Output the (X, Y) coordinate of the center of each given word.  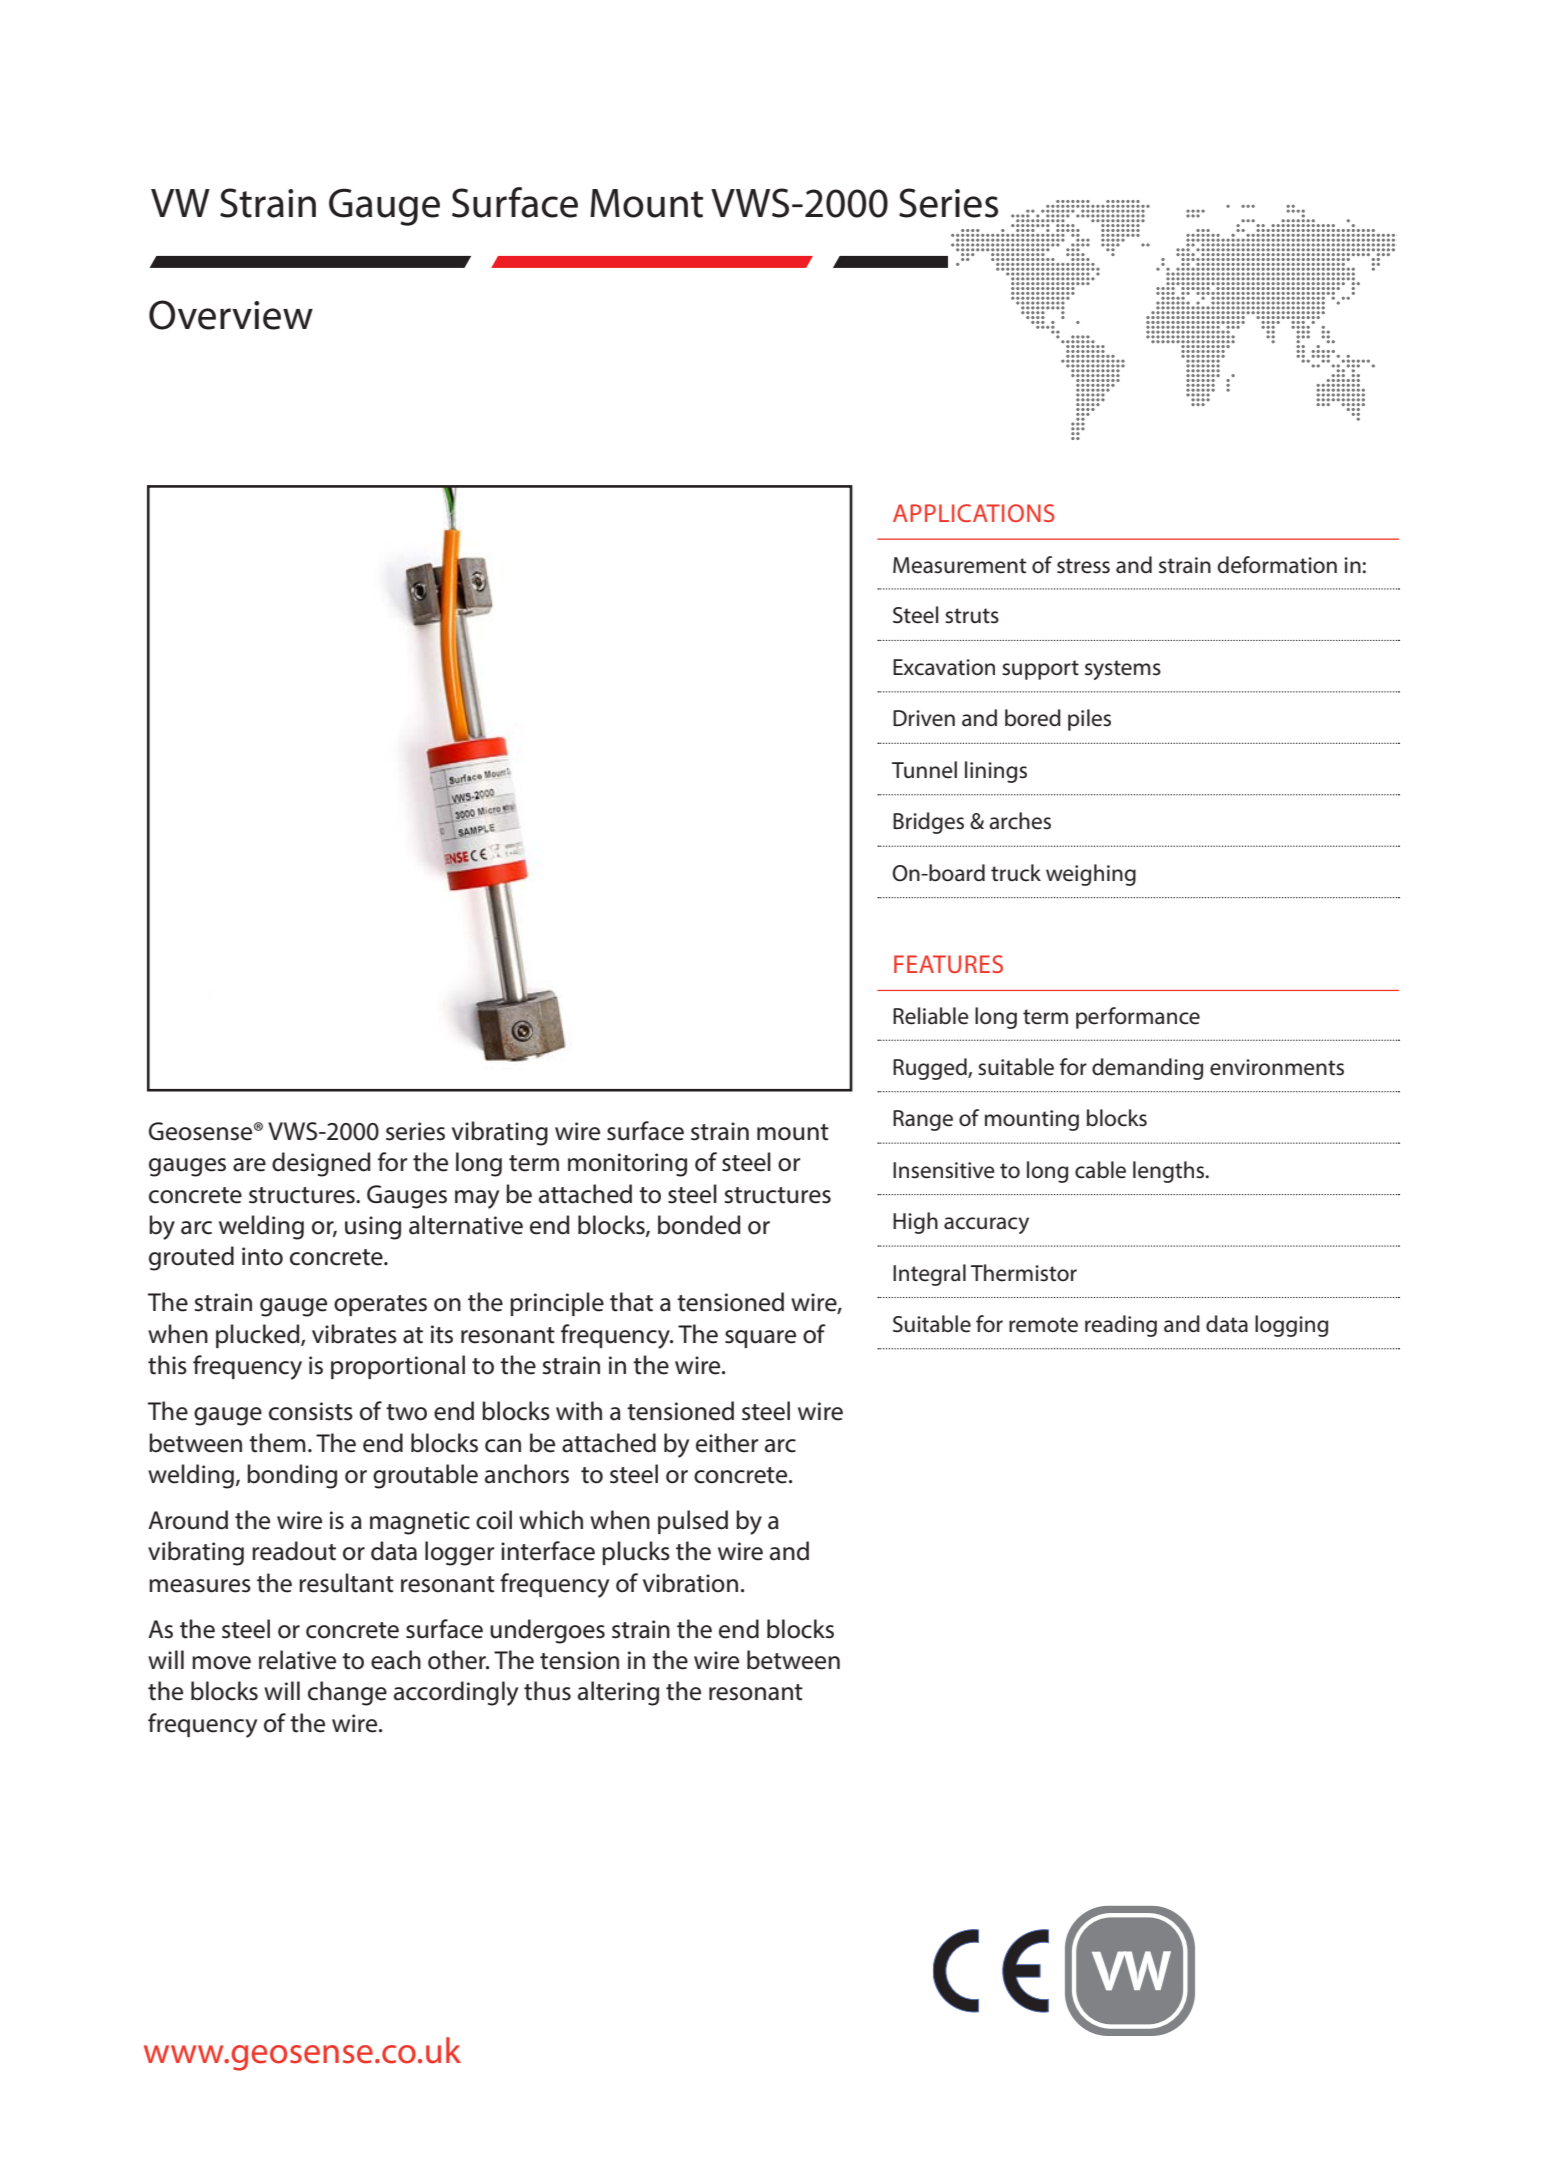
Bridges (928, 823)
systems (1123, 670)
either (727, 1443)
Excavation (944, 667)
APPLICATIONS (974, 513)
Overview (231, 315)
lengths (1170, 1172)
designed (321, 1164)
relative (297, 1660)
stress (1083, 566)
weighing (1091, 875)
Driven (924, 718)
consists (311, 1411)
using (373, 1228)
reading (1121, 1326)
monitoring (627, 1165)
